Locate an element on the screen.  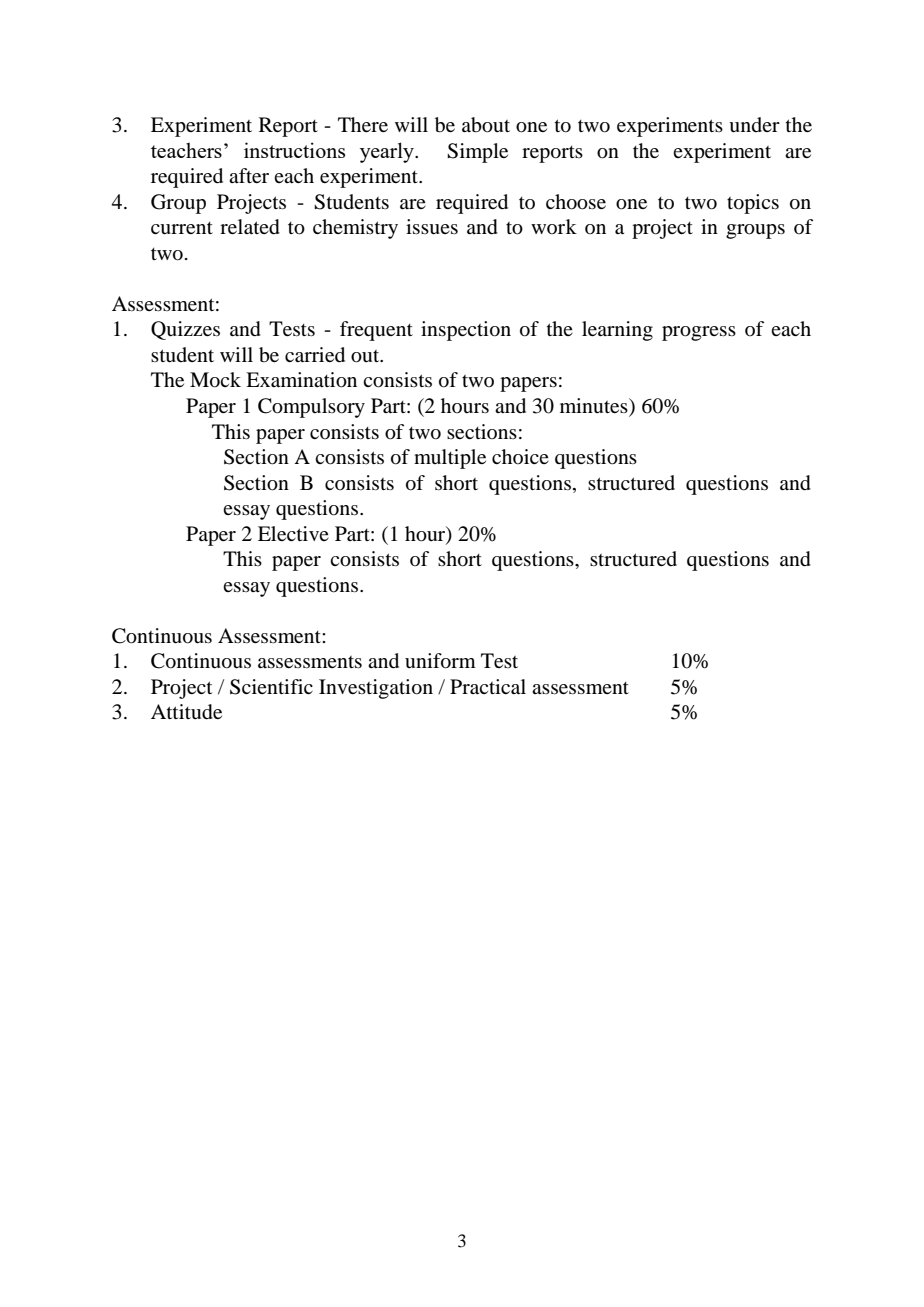
choice is located at coordinates (520, 456).
